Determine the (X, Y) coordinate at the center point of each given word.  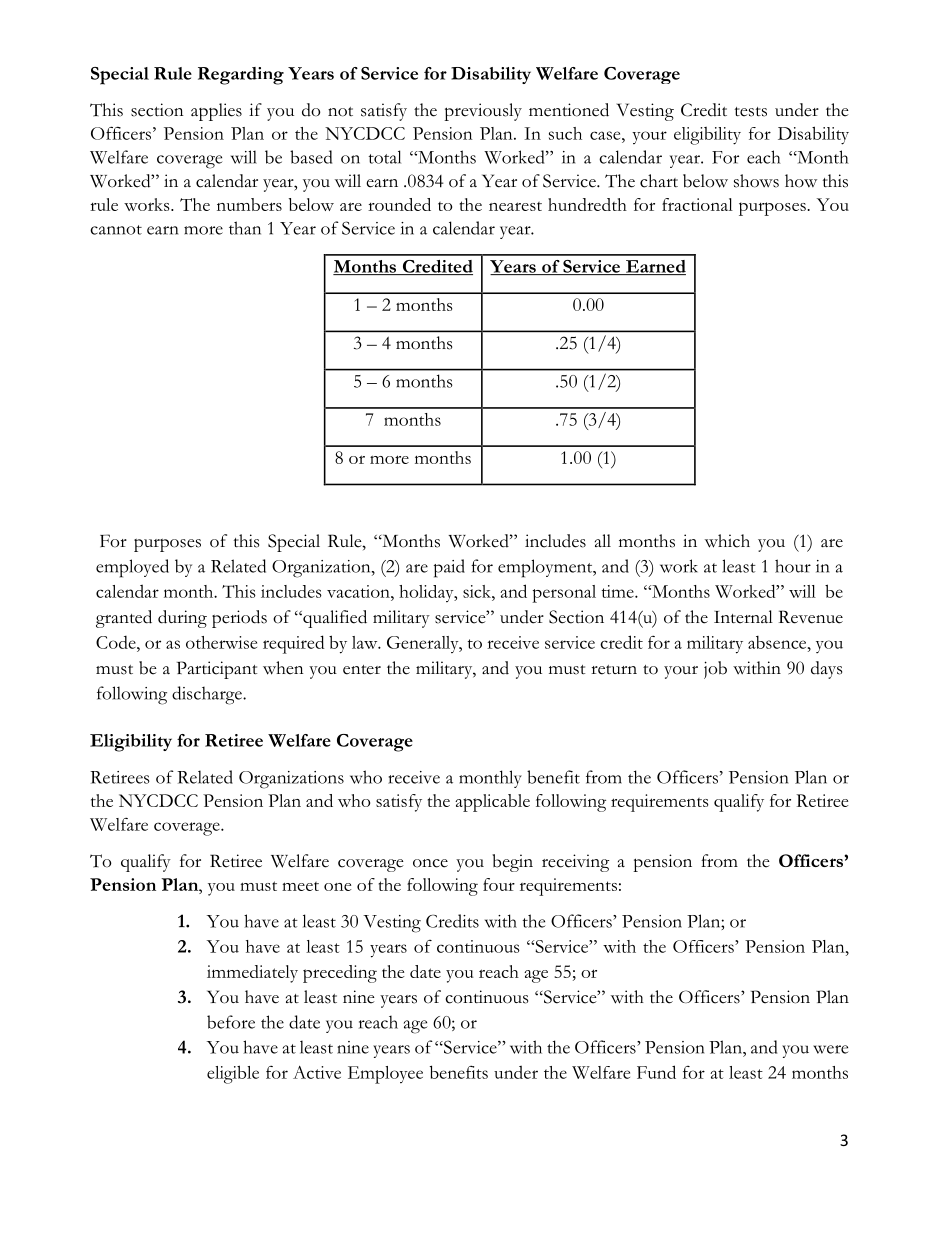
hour (793, 566)
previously (483, 112)
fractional (697, 204)
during (182, 619)
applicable (492, 803)
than (245, 228)
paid (449, 568)
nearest (515, 206)
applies (216, 112)
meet (300, 886)
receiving (575, 863)
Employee (385, 1075)
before (231, 1022)
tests (751, 112)
